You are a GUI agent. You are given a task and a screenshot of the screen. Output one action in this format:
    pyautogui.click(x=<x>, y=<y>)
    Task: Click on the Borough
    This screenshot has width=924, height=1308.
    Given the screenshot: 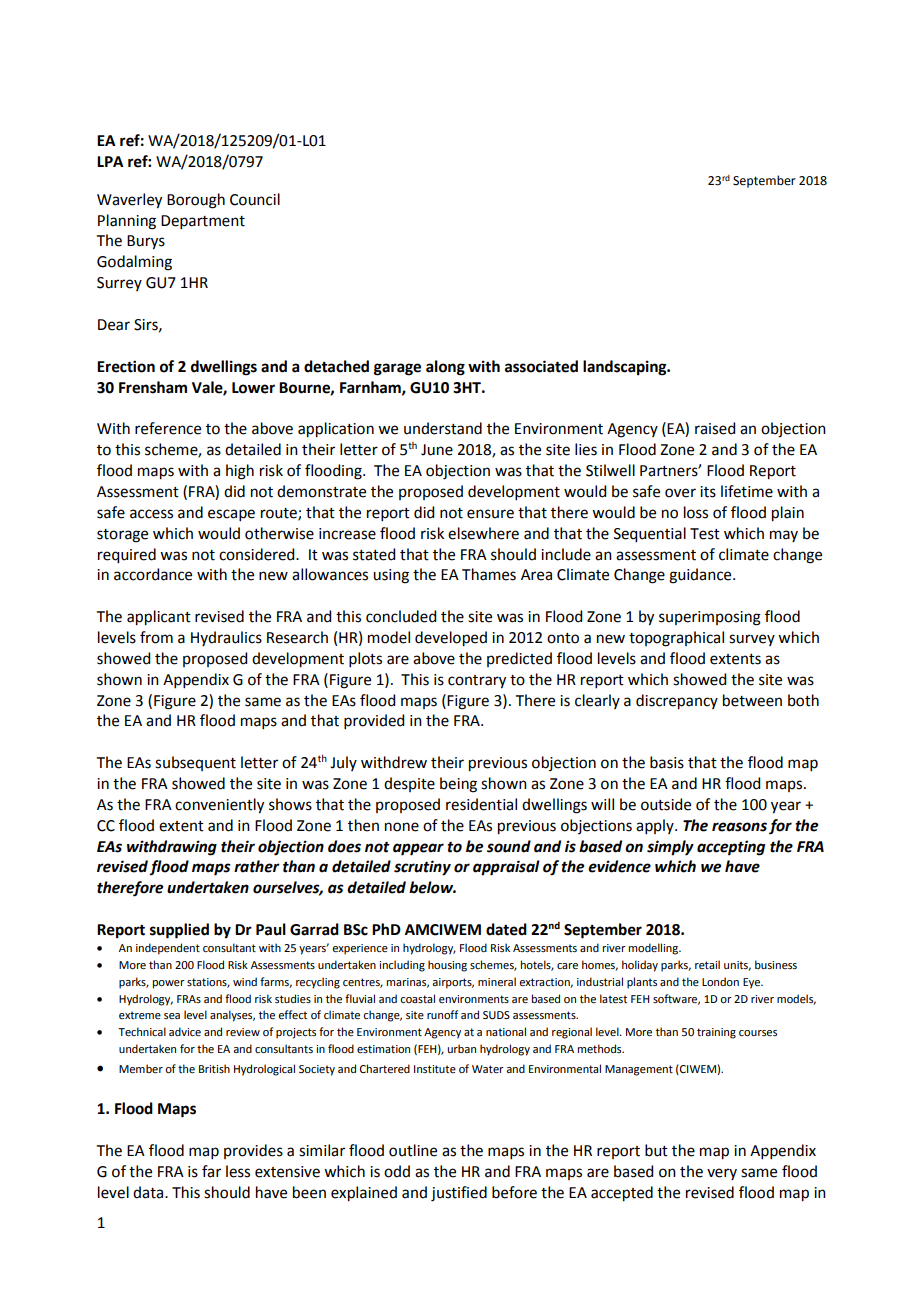 What is the action you would take?
    pyautogui.click(x=196, y=201)
